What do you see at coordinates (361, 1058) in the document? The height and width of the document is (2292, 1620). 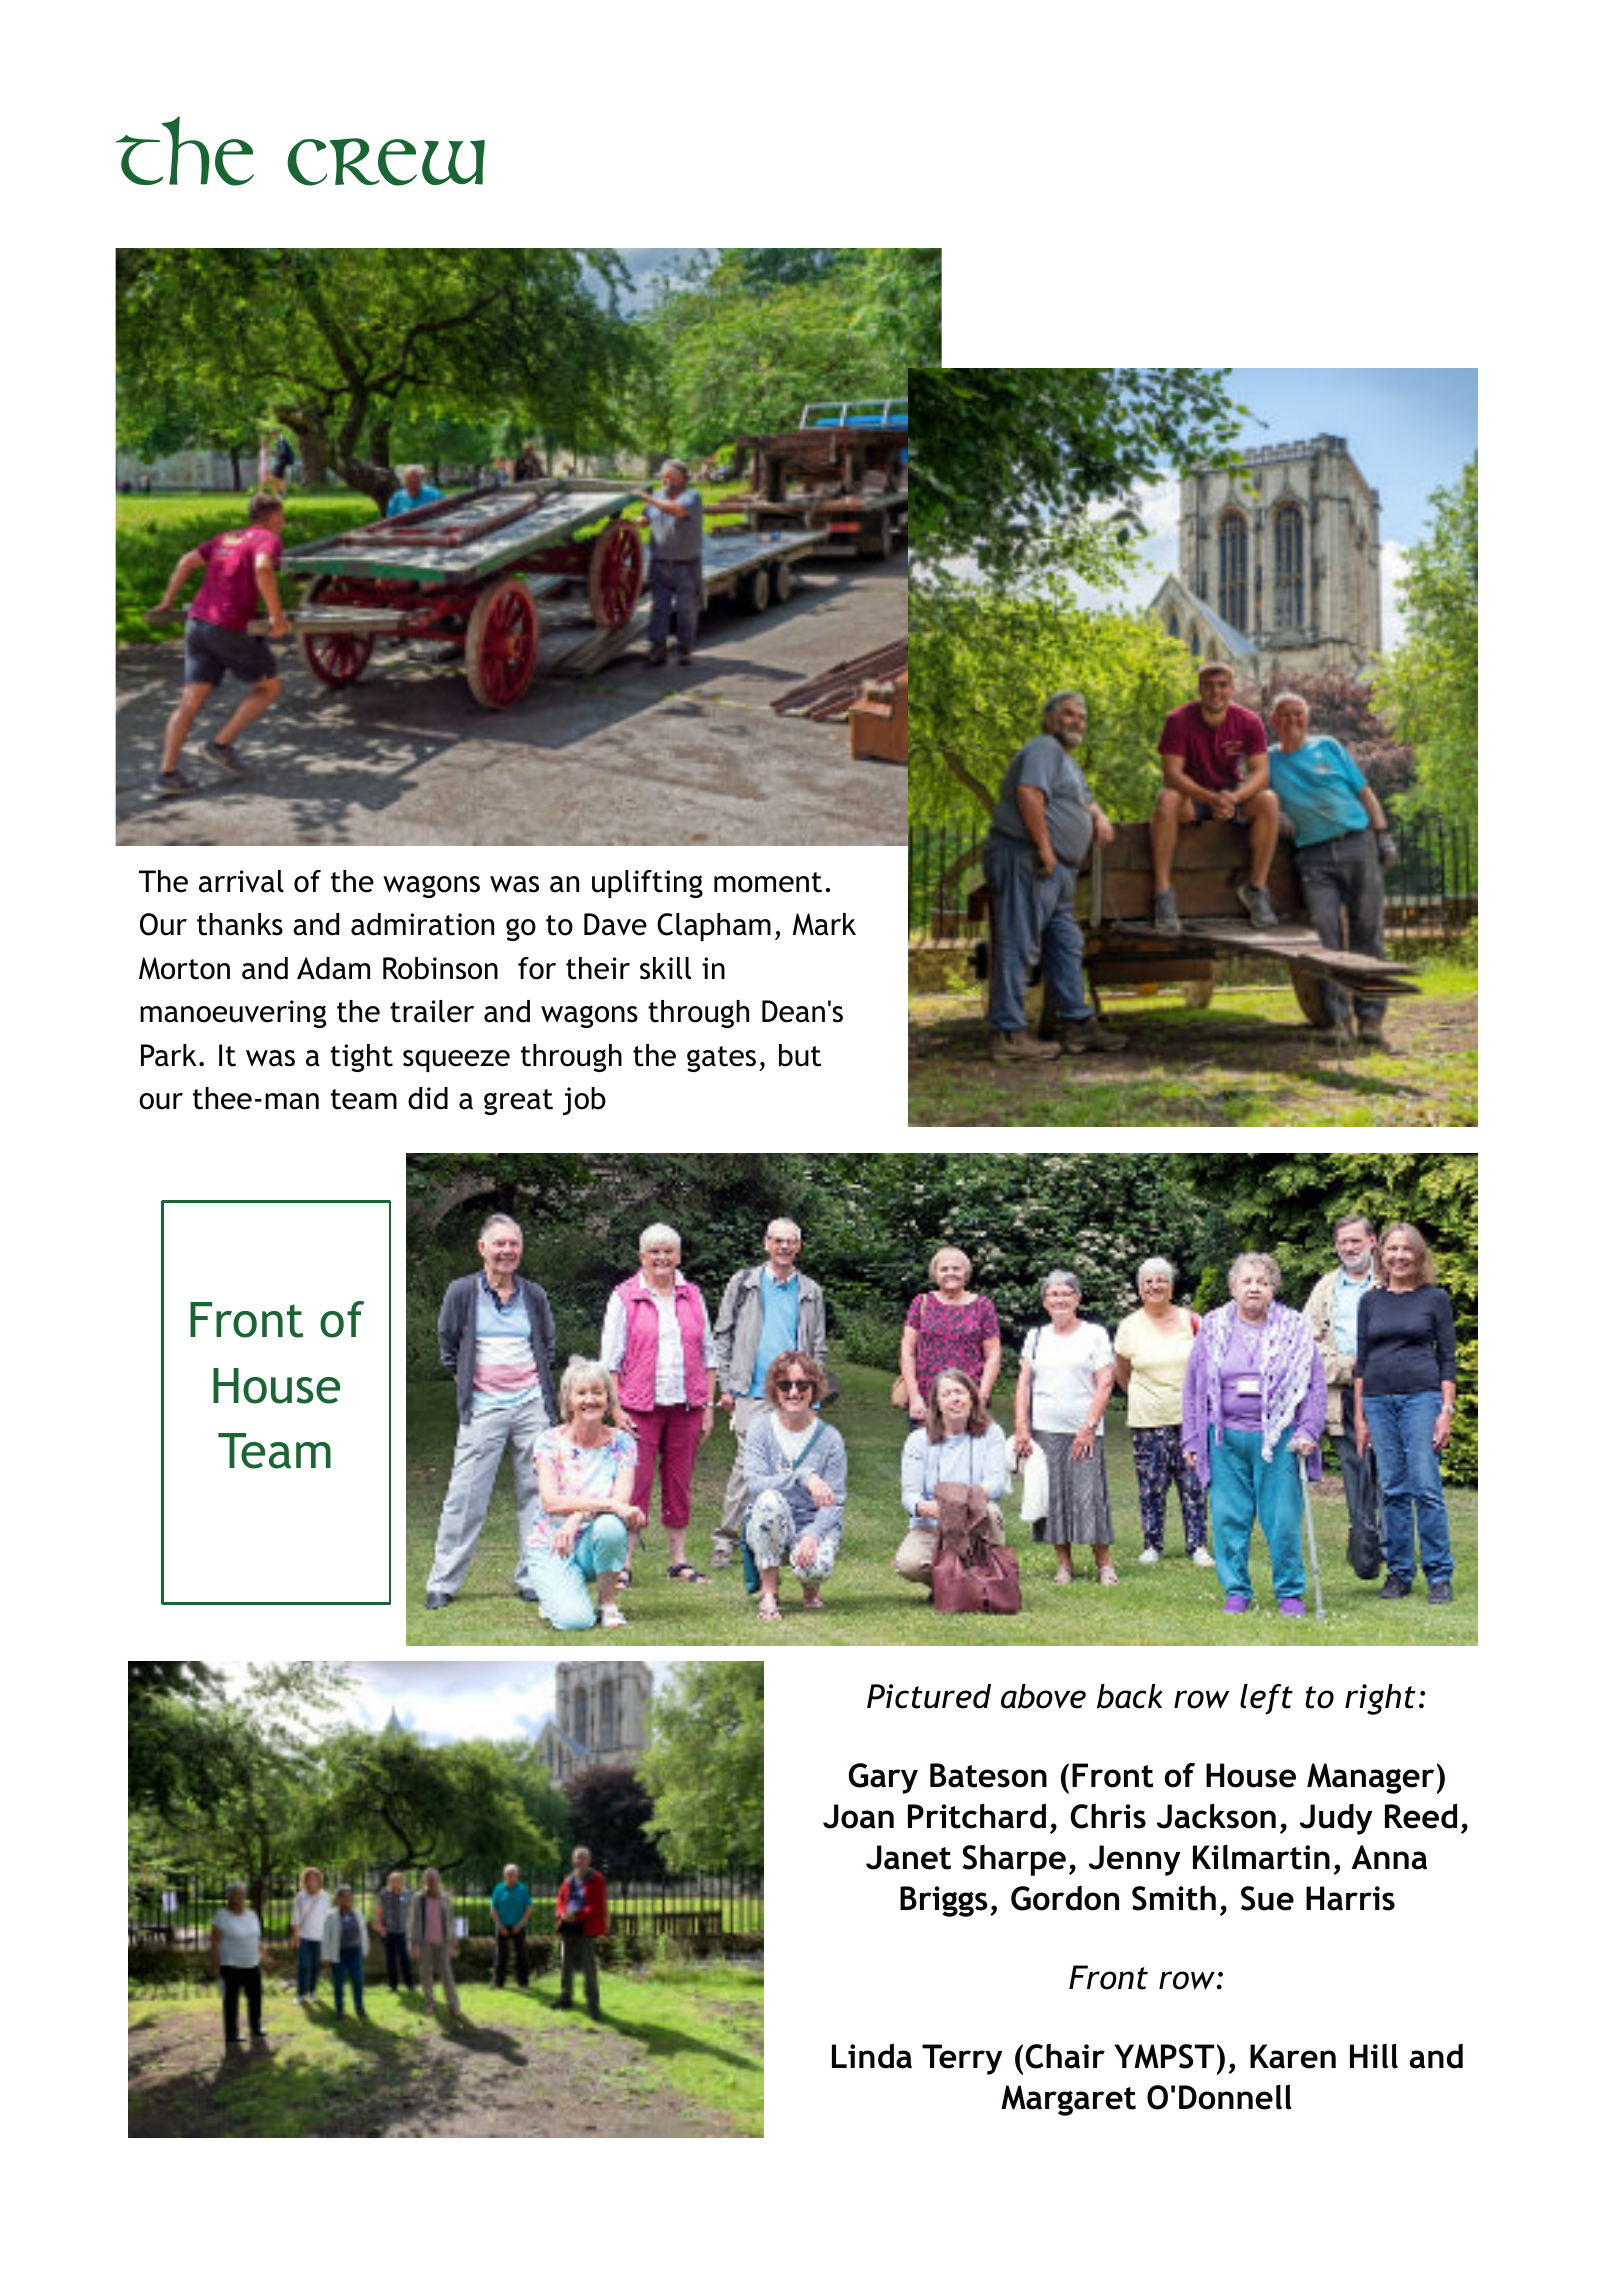 I see `tight` at bounding box center [361, 1058].
